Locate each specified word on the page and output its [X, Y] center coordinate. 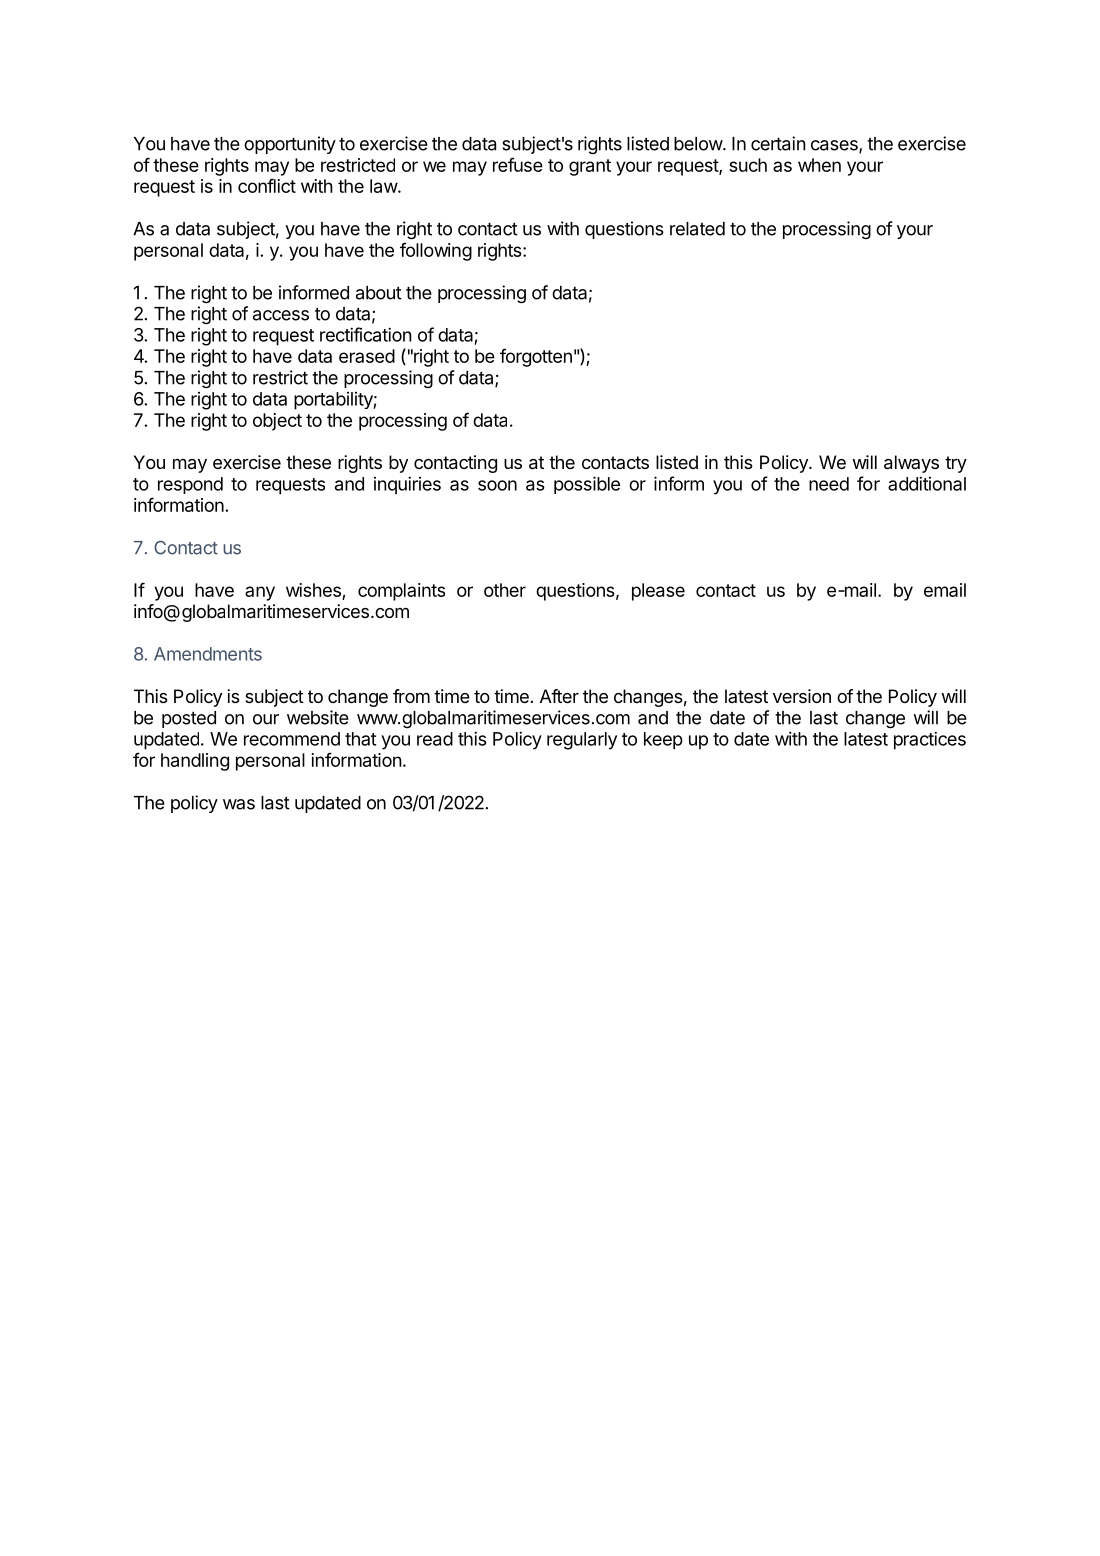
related [697, 229]
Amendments [208, 654]
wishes [313, 590]
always [911, 464]
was [239, 804]
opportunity [290, 145]
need [829, 484]
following [436, 251]
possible [587, 485]
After [559, 696]
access [281, 315]
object [277, 422]
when [819, 165]
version [802, 696]
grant [590, 167]
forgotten [536, 357]
